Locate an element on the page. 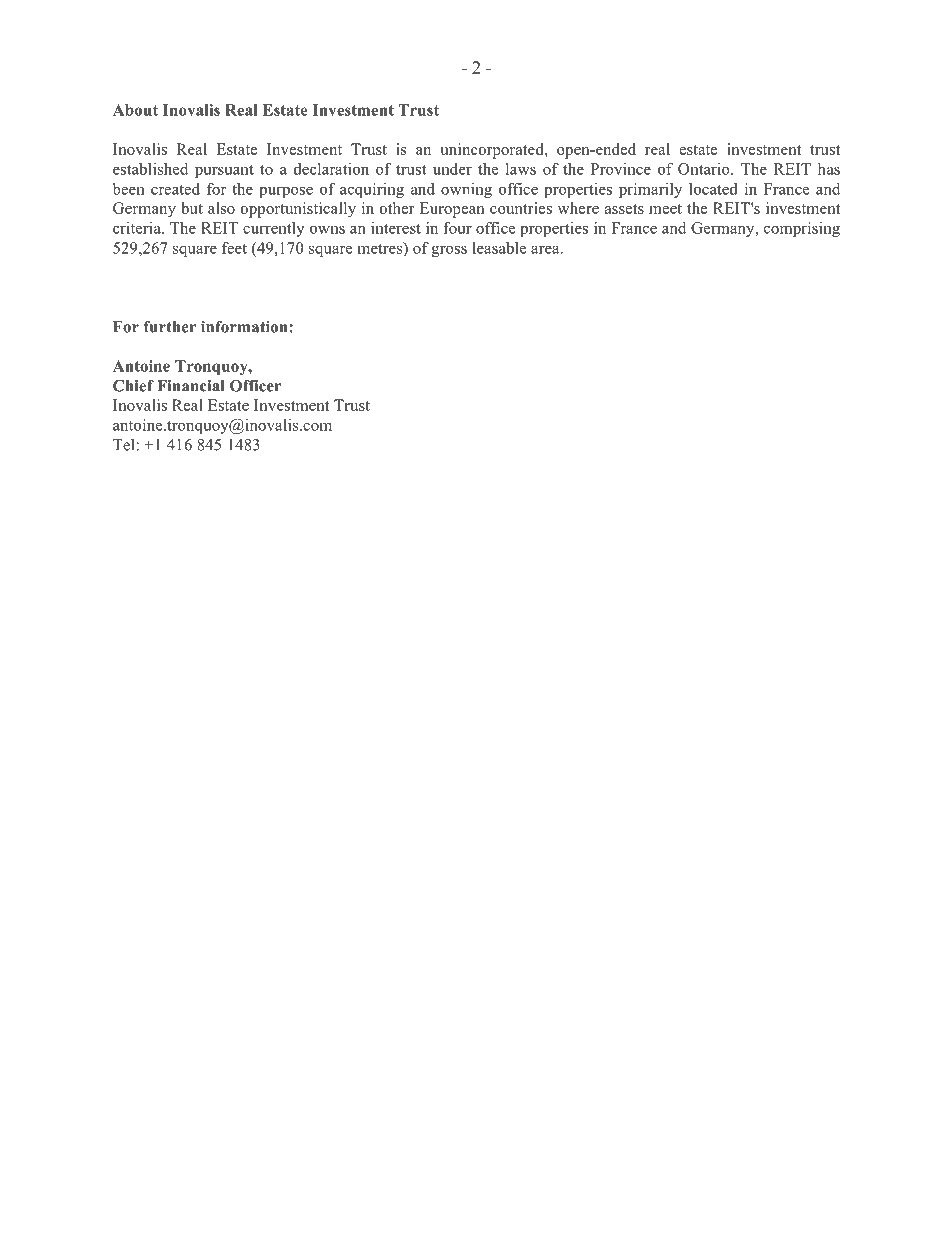  feet is located at coordinates (234, 248).
